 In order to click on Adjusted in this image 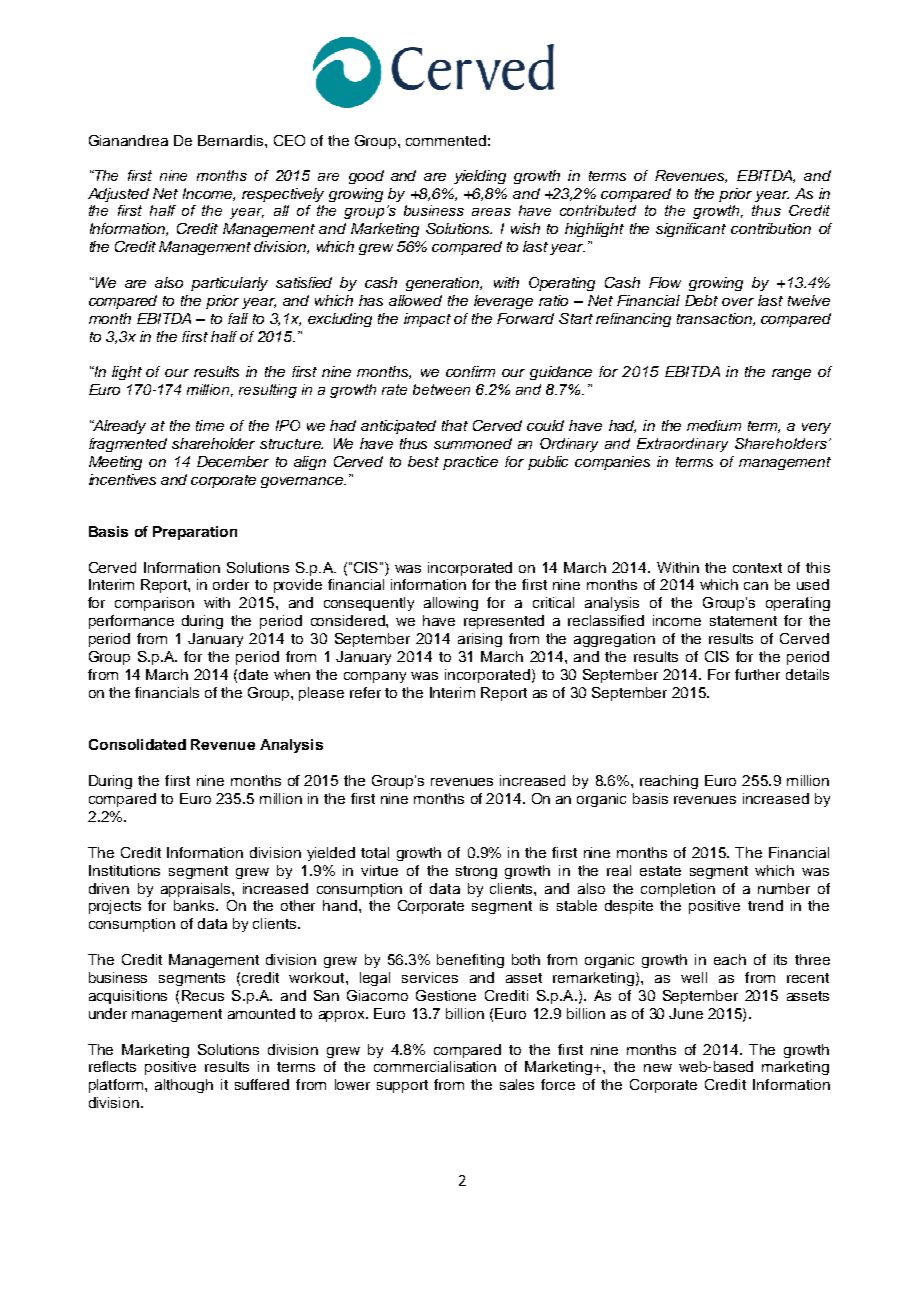, I will do `click(118, 195)`.
